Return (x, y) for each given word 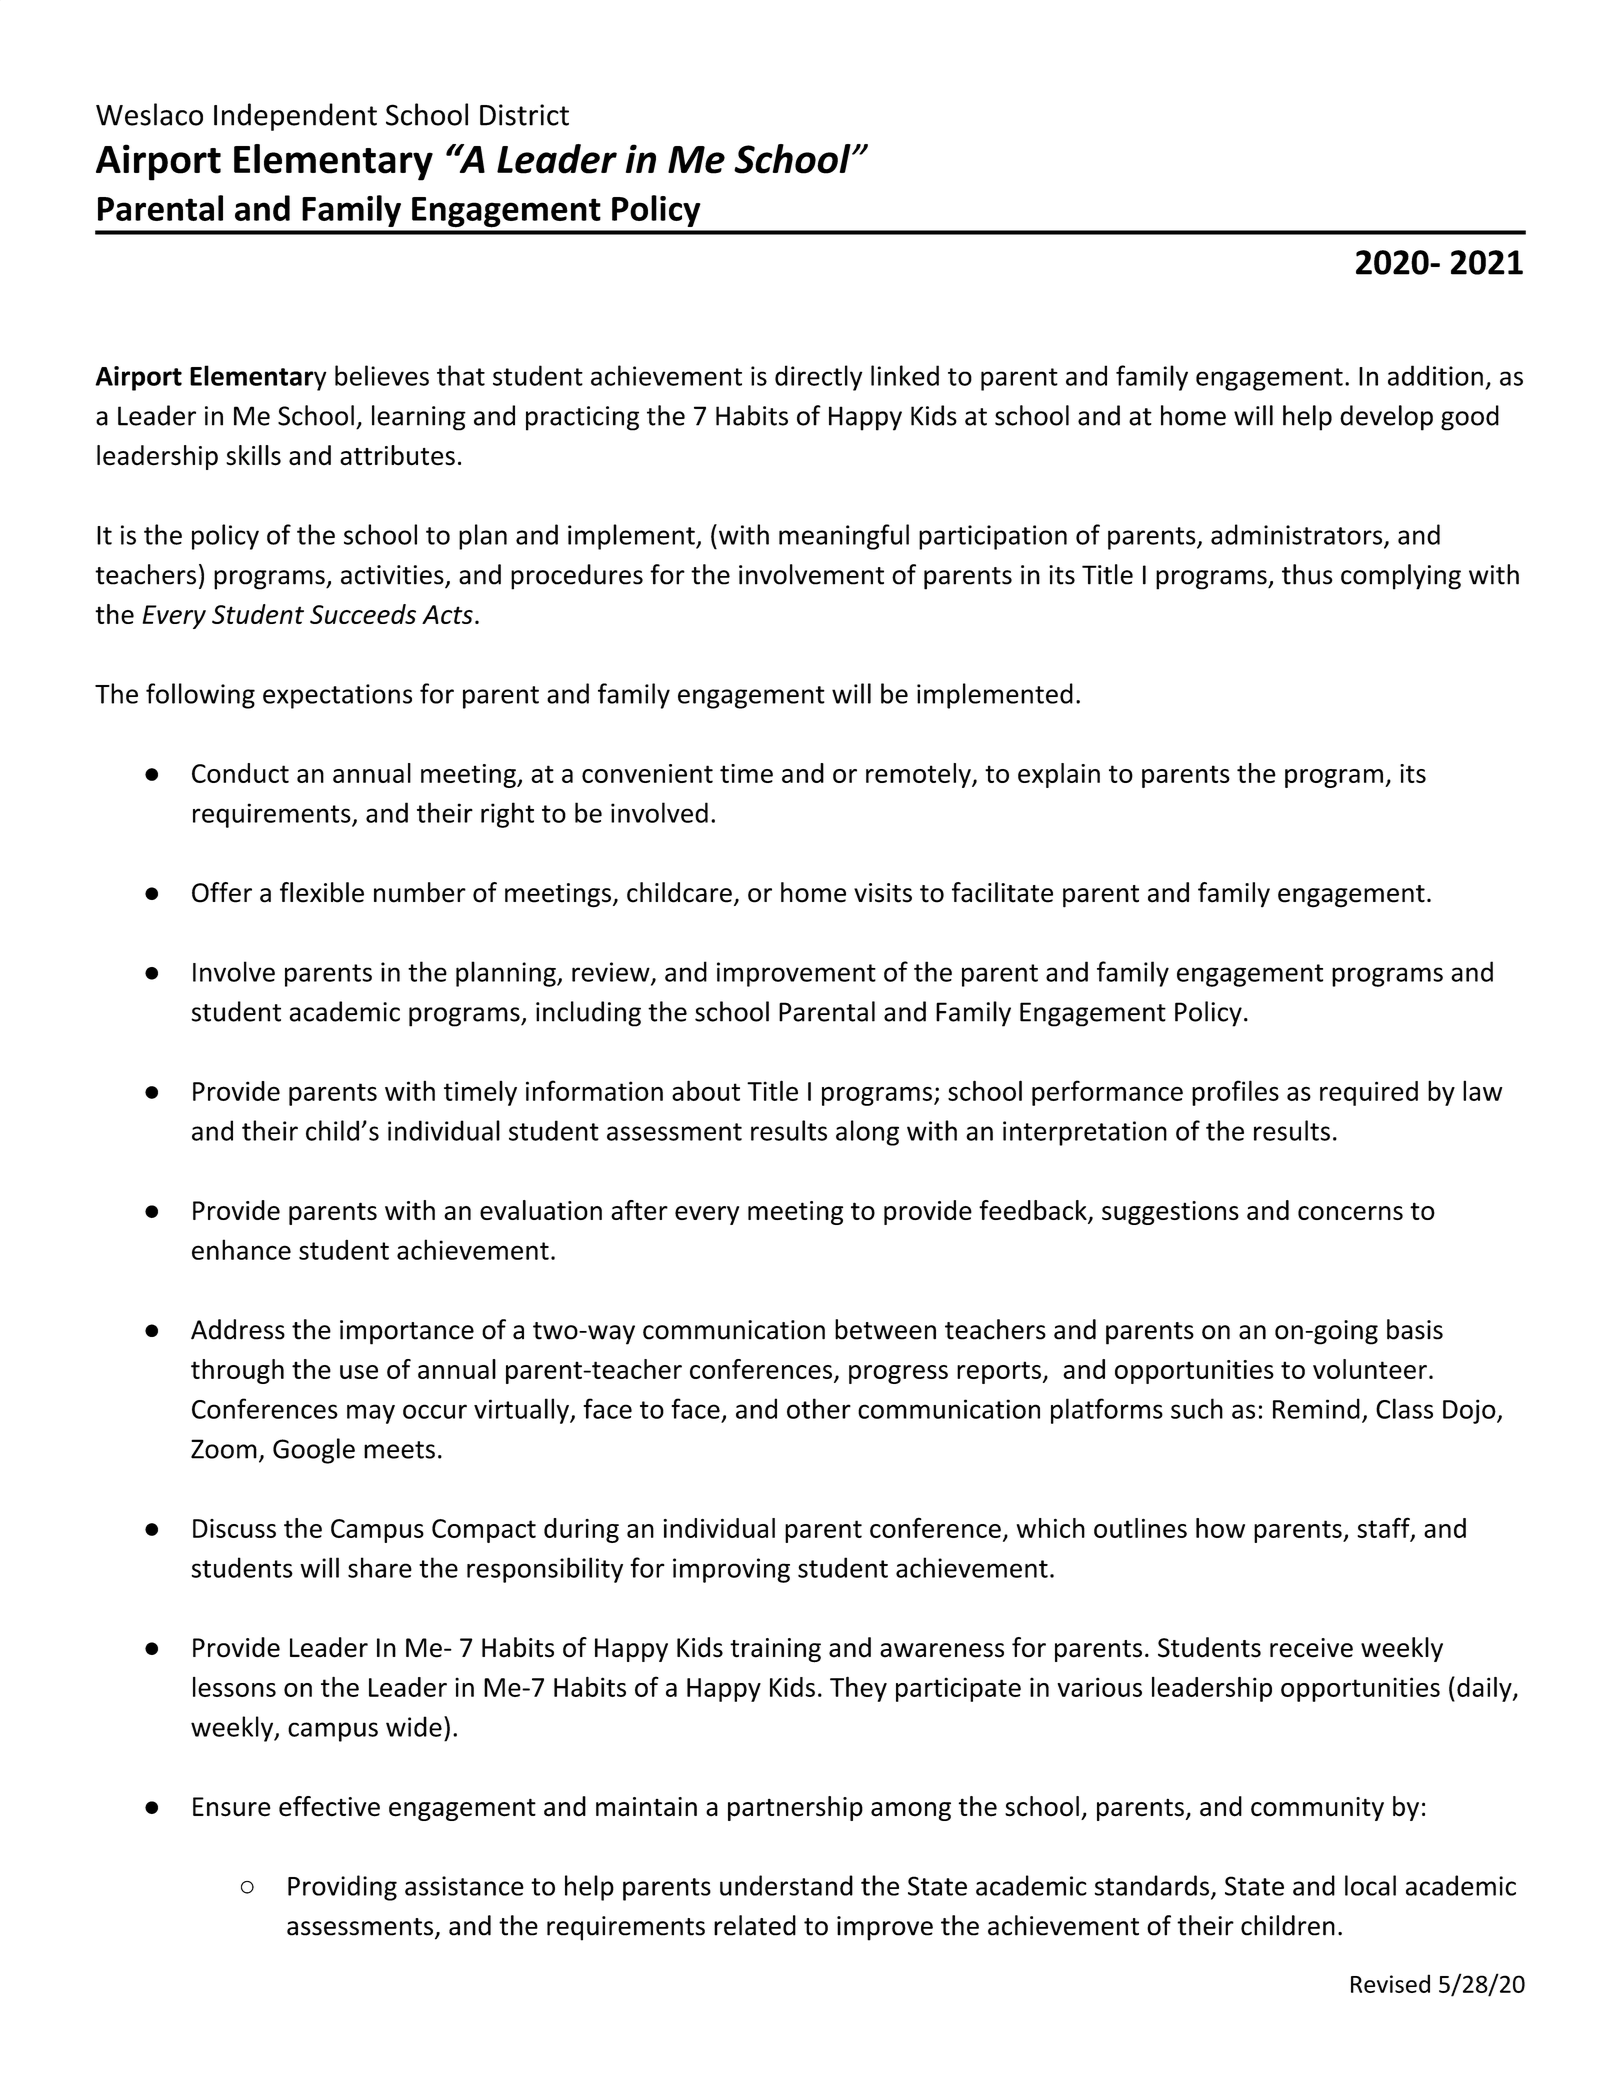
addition (1435, 375)
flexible (322, 892)
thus (1307, 574)
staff (1384, 1528)
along (867, 1133)
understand (786, 1885)
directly (819, 378)
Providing (342, 1888)
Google (314, 1451)
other (819, 1408)
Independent (295, 117)
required (1369, 1093)
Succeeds (363, 614)
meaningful (844, 537)
